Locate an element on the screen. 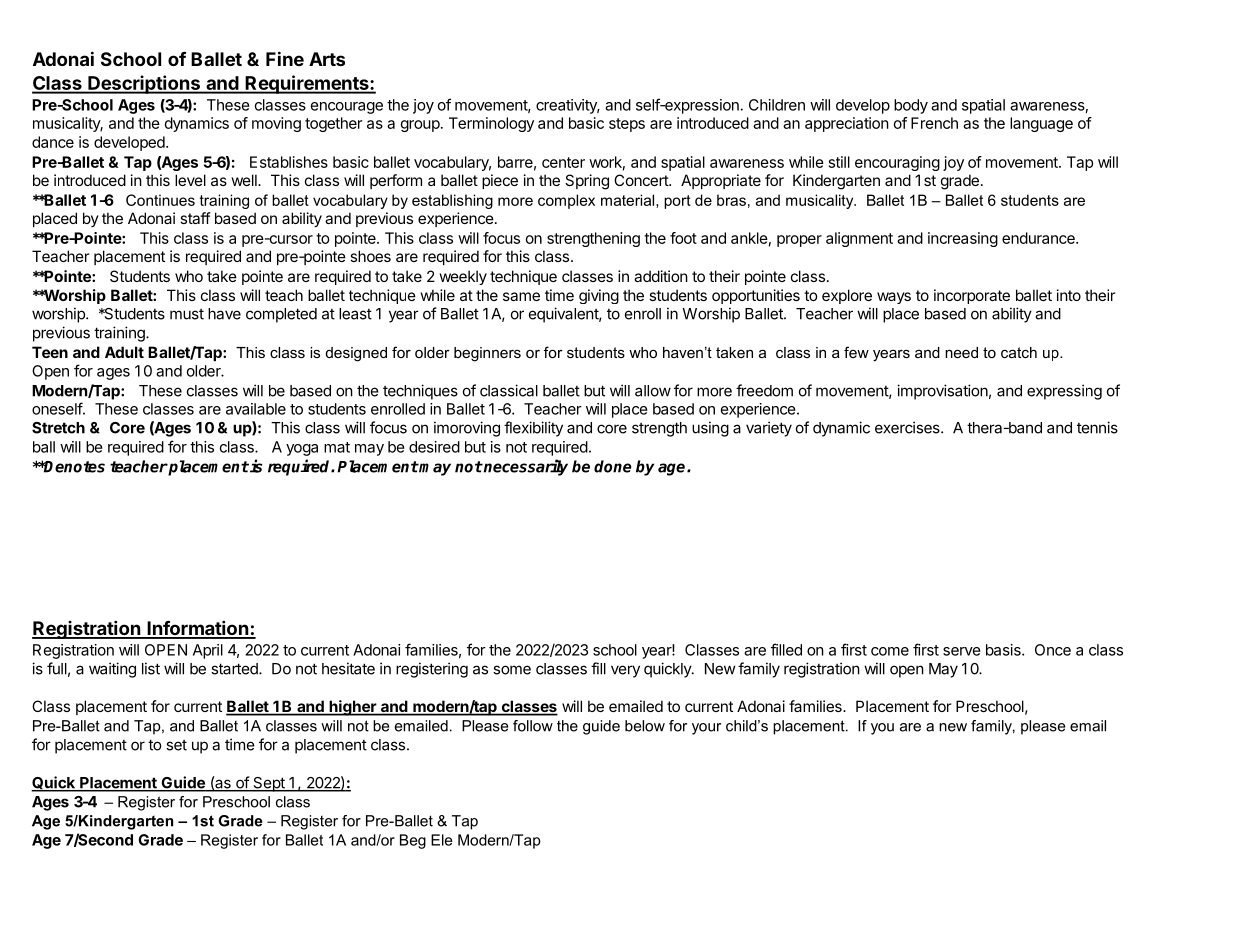 The width and height of the screenshot is (1233, 952). Sept is located at coordinates (269, 784).
